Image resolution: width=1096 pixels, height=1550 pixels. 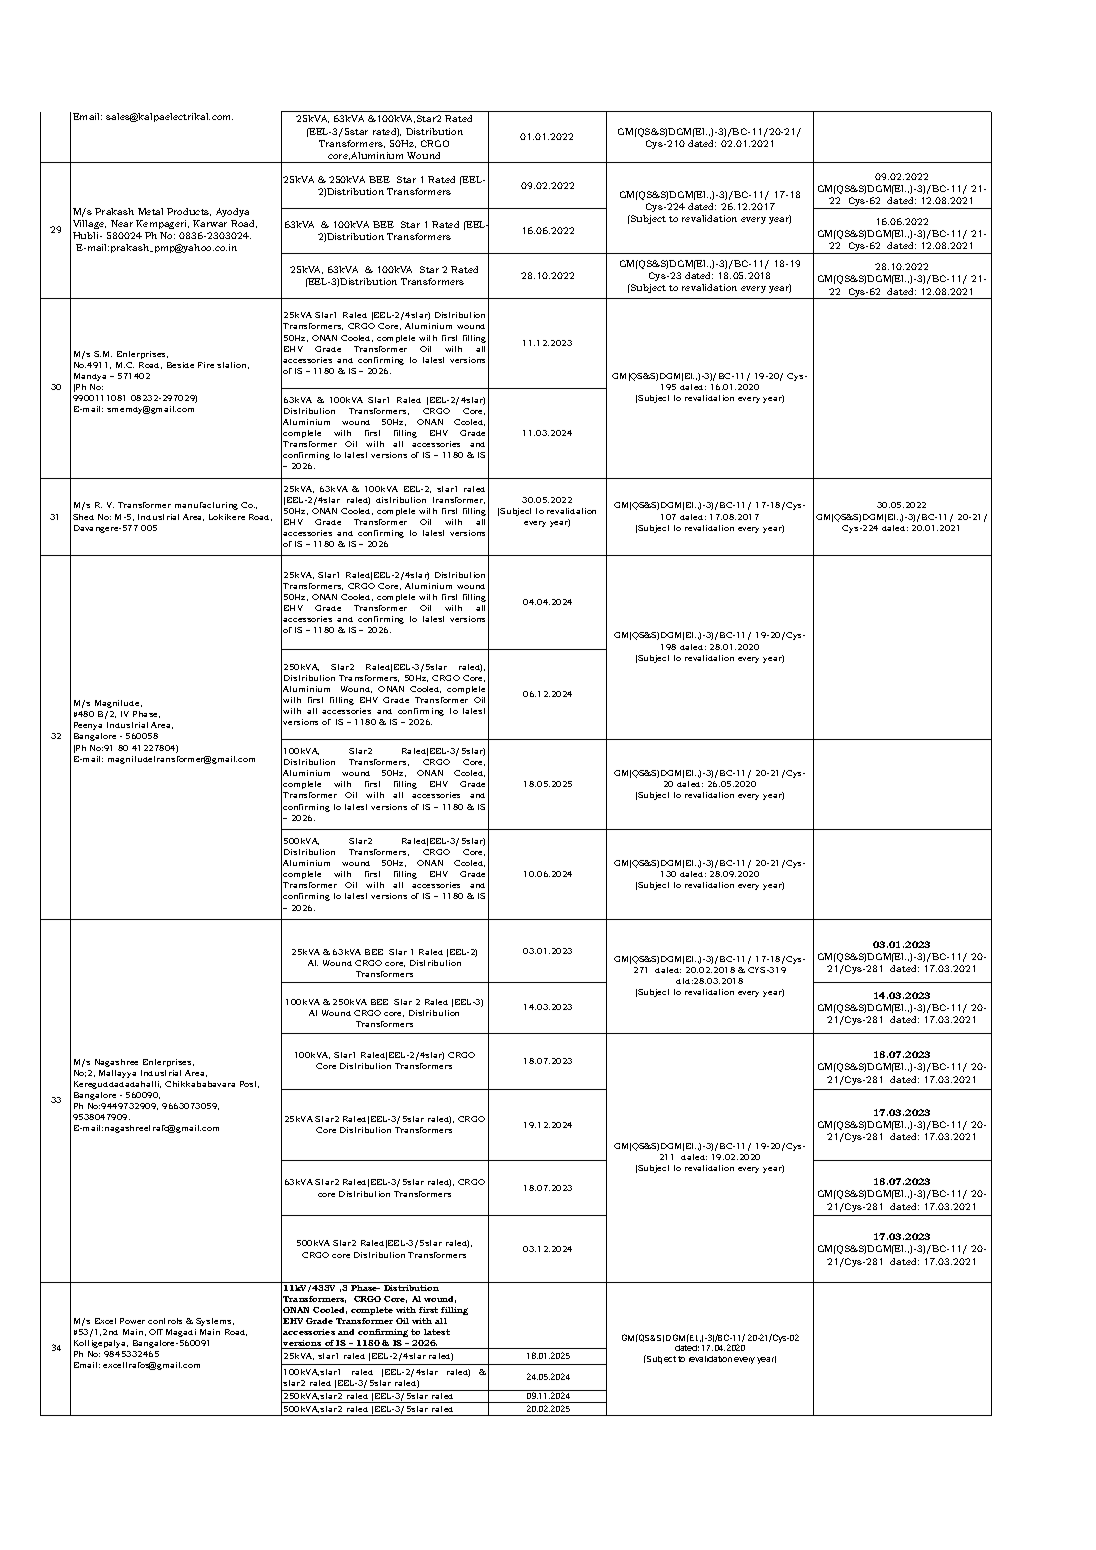 I want to click on manufacturing, so click(x=206, y=506).
